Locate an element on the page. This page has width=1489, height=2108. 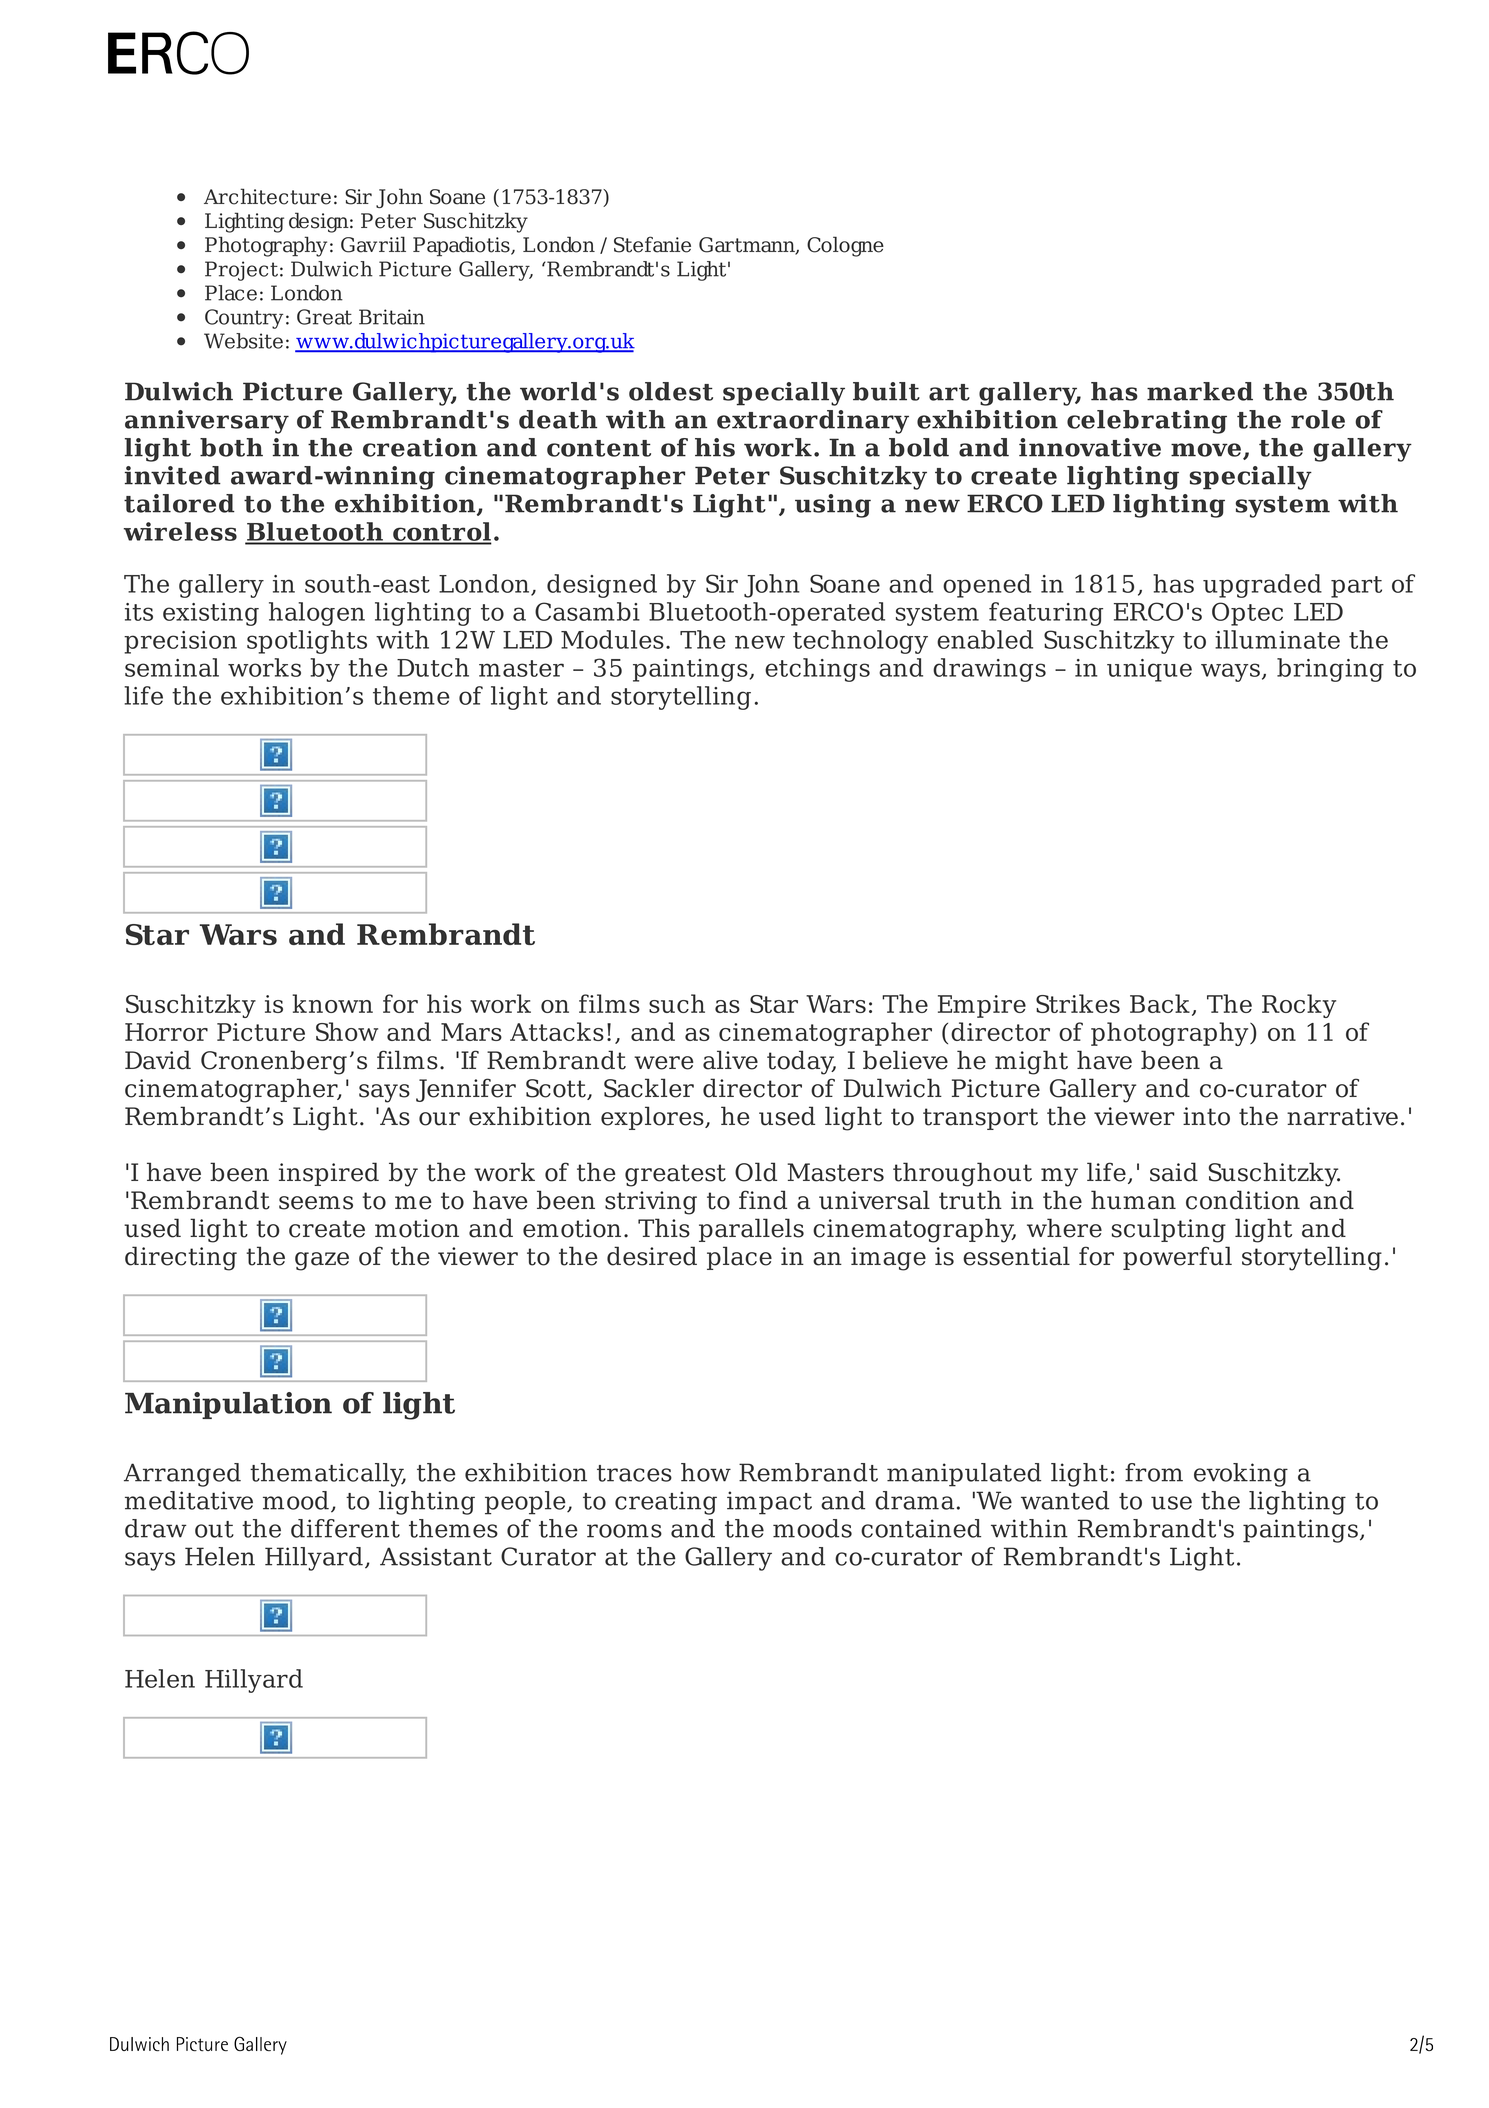
Architecture is located at coordinates (267, 196).
